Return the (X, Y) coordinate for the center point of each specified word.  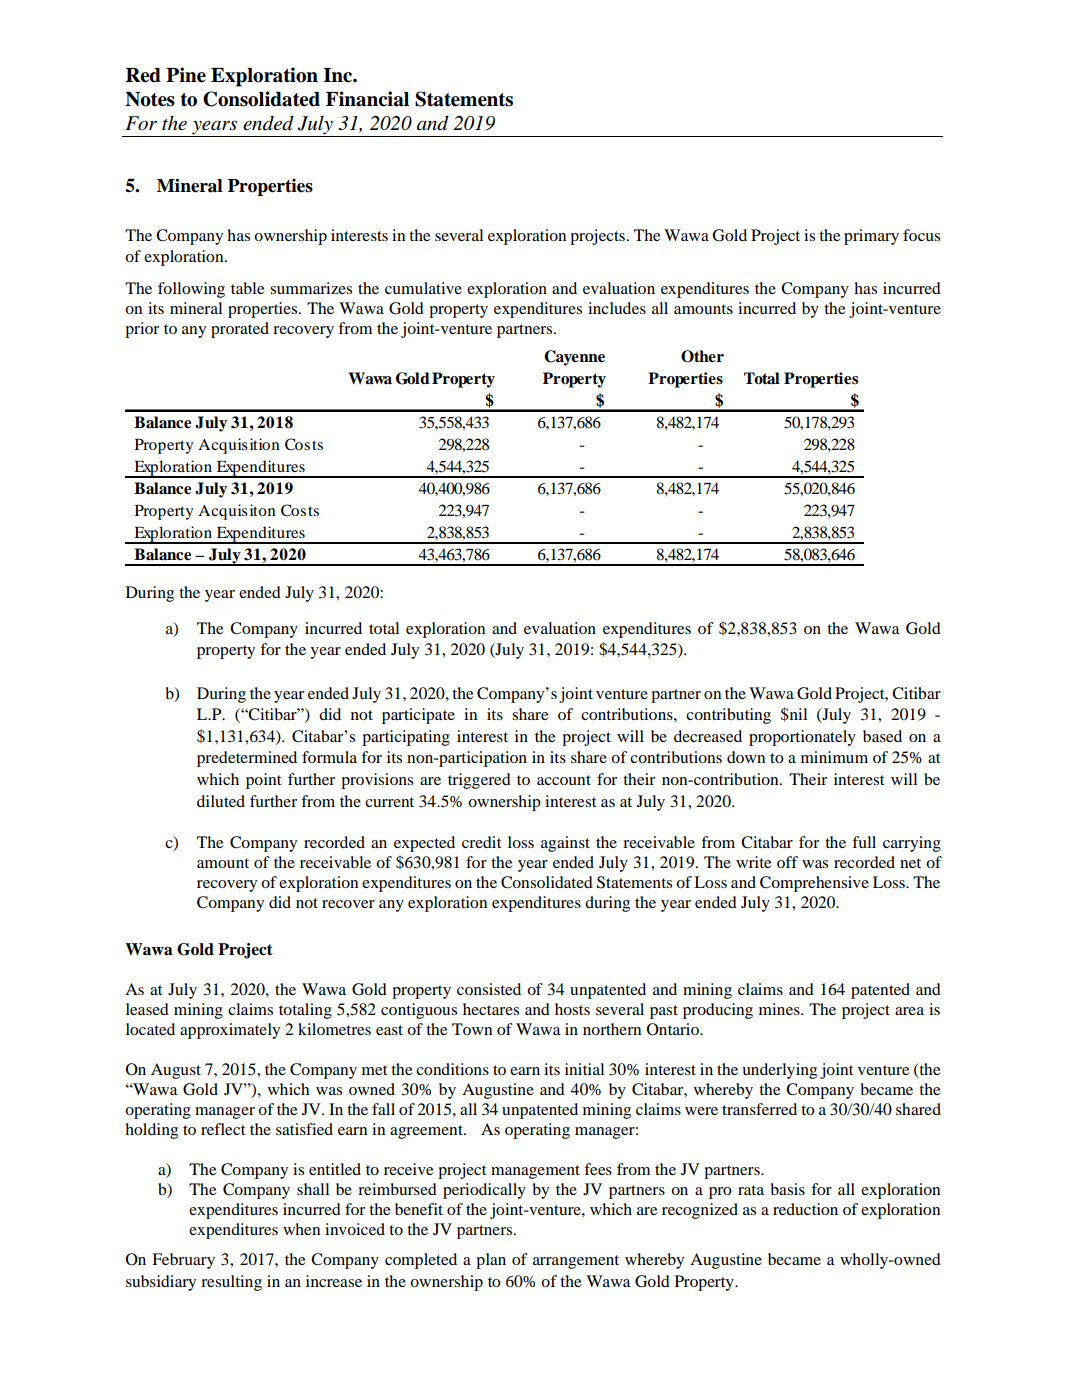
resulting (231, 1283)
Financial (367, 99)
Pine (186, 75)
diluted (221, 801)
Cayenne (574, 358)
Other (702, 356)
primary (871, 237)
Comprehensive (814, 884)
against (565, 844)
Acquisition (239, 446)
